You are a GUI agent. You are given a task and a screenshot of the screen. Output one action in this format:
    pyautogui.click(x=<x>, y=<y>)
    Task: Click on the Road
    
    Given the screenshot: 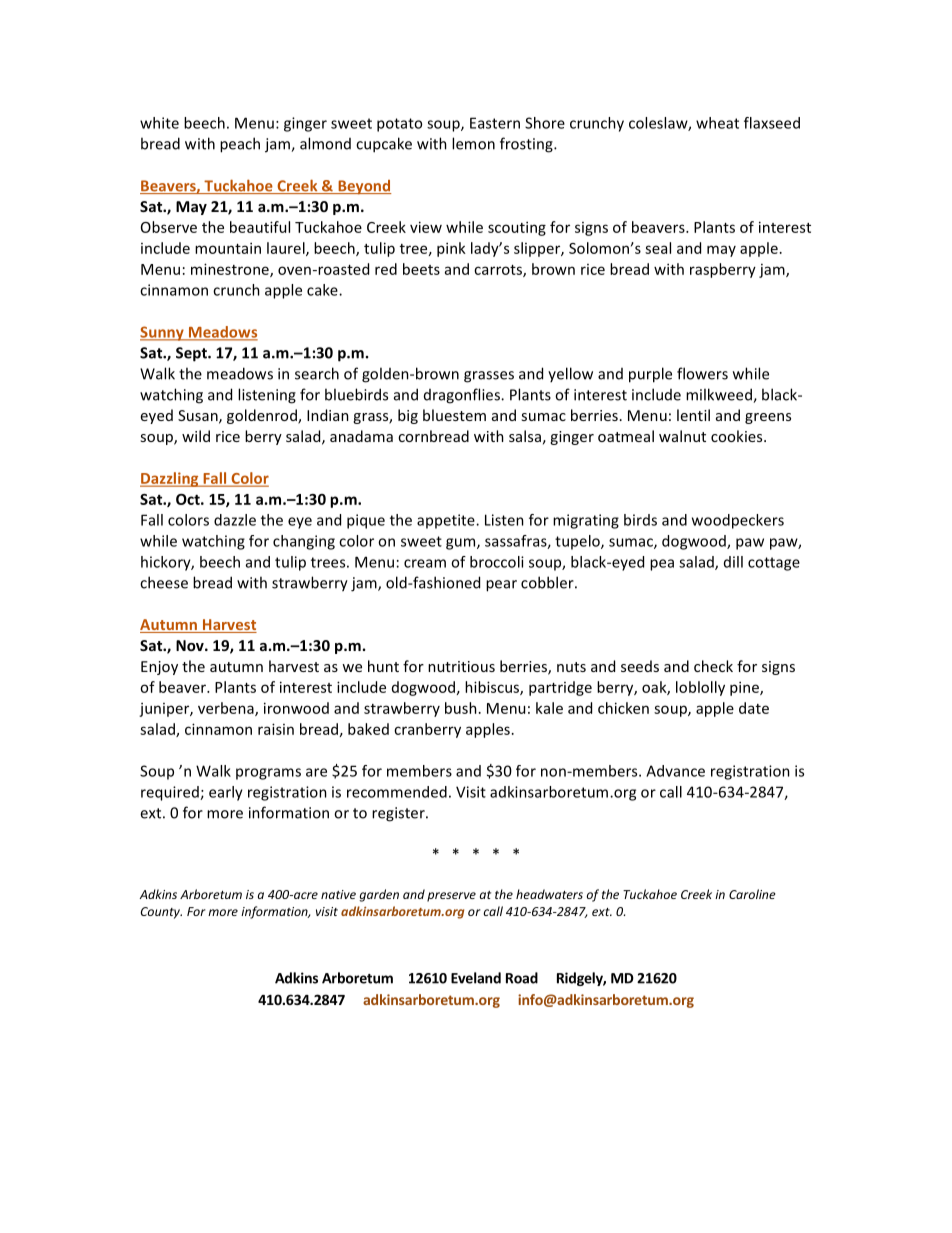 What is the action you would take?
    pyautogui.click(x=522, y=978)
